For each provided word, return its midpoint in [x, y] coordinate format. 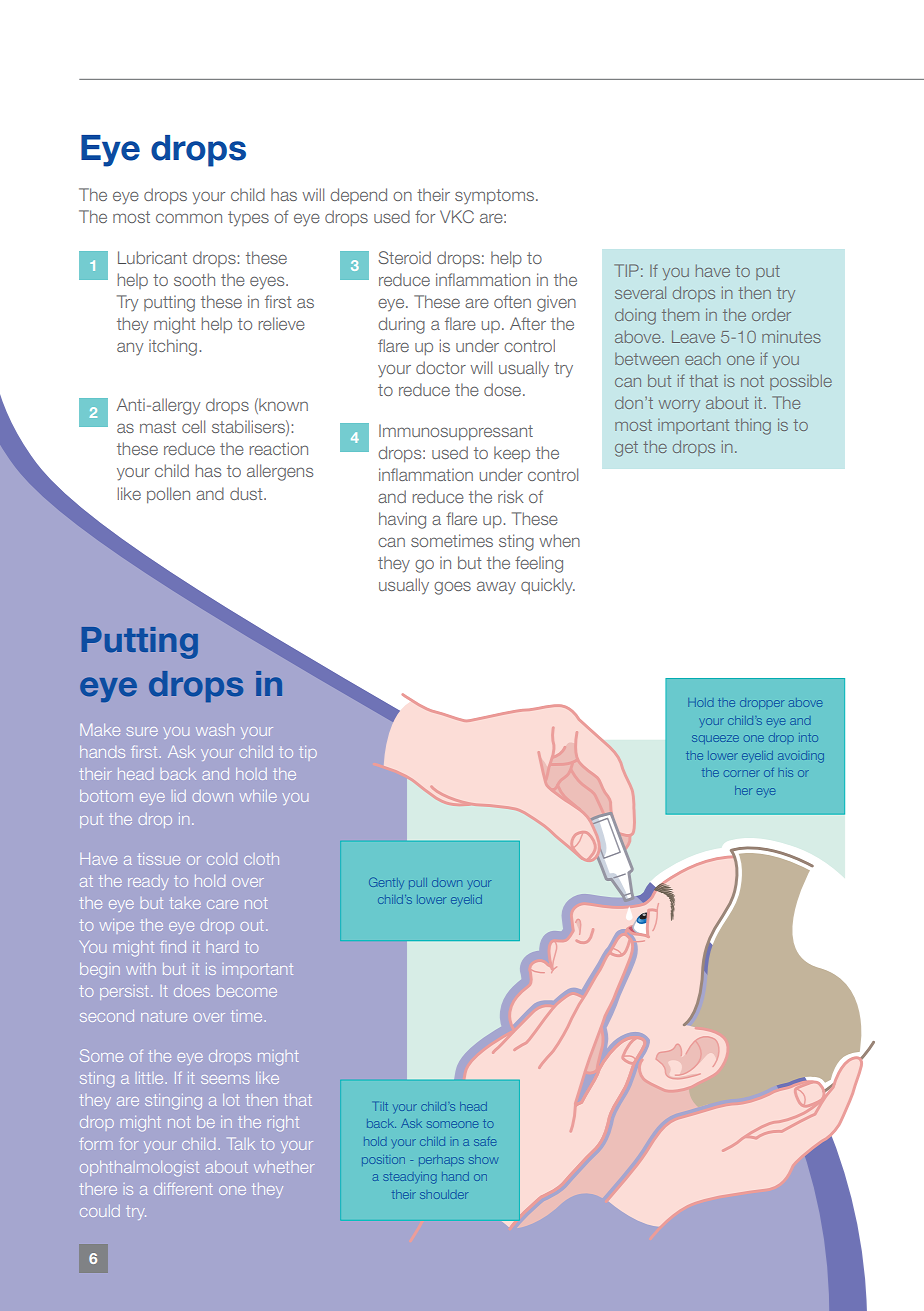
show [483, 1159]
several [640, 292]
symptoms [494, 197]
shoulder [444, 1194]
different [183, 1189]
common [189, 218]
